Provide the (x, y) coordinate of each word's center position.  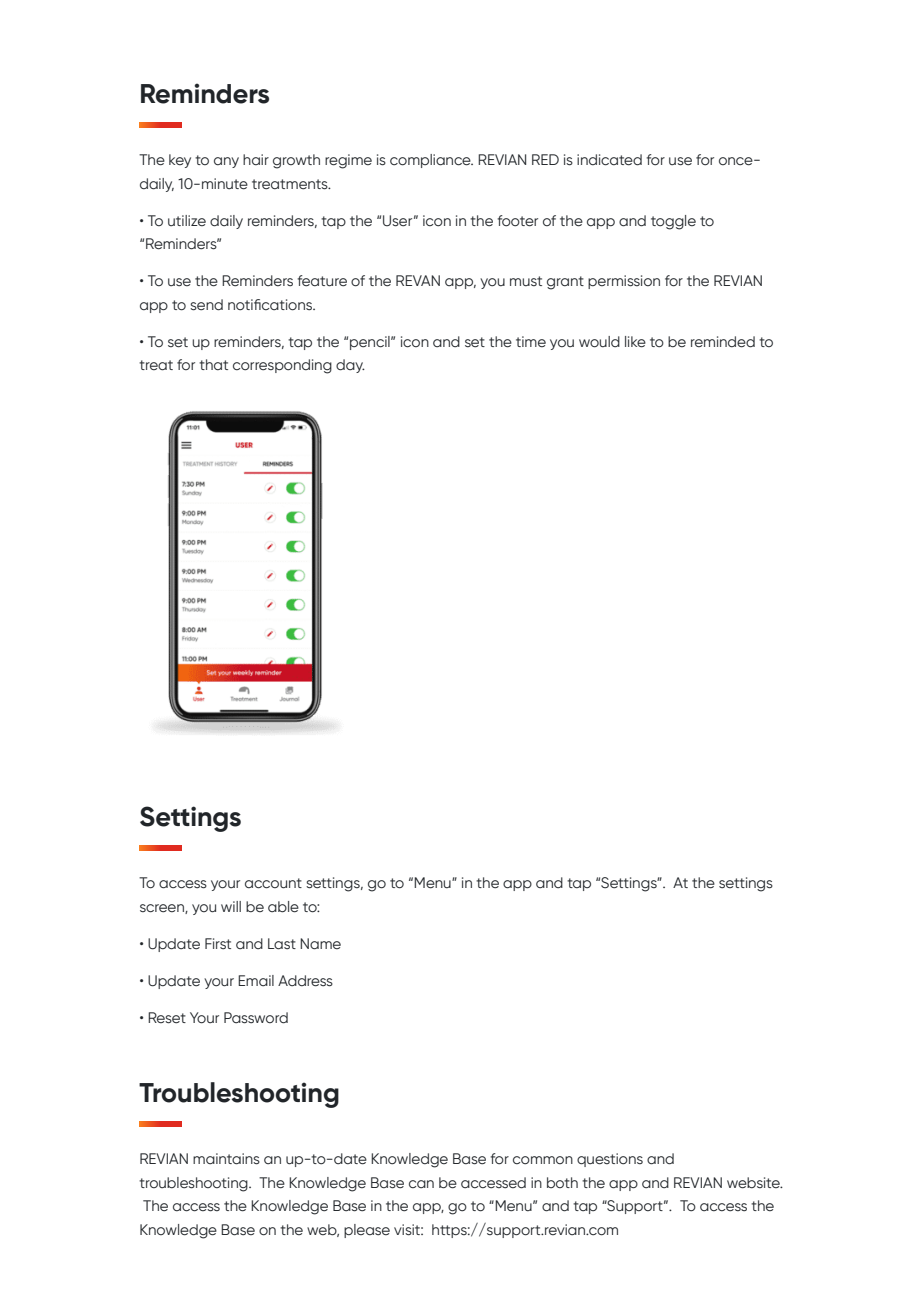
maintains (226, 1159)
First (218, 944)
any (226, 162)
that (213, 364)
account (273, 883)
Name (320, 944)
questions (610, 1160)
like (635, 342)
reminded (723, 342)
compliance (431, 161)
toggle (673, 222)
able (283, 907)
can (421, 1184)
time (531, 341)
